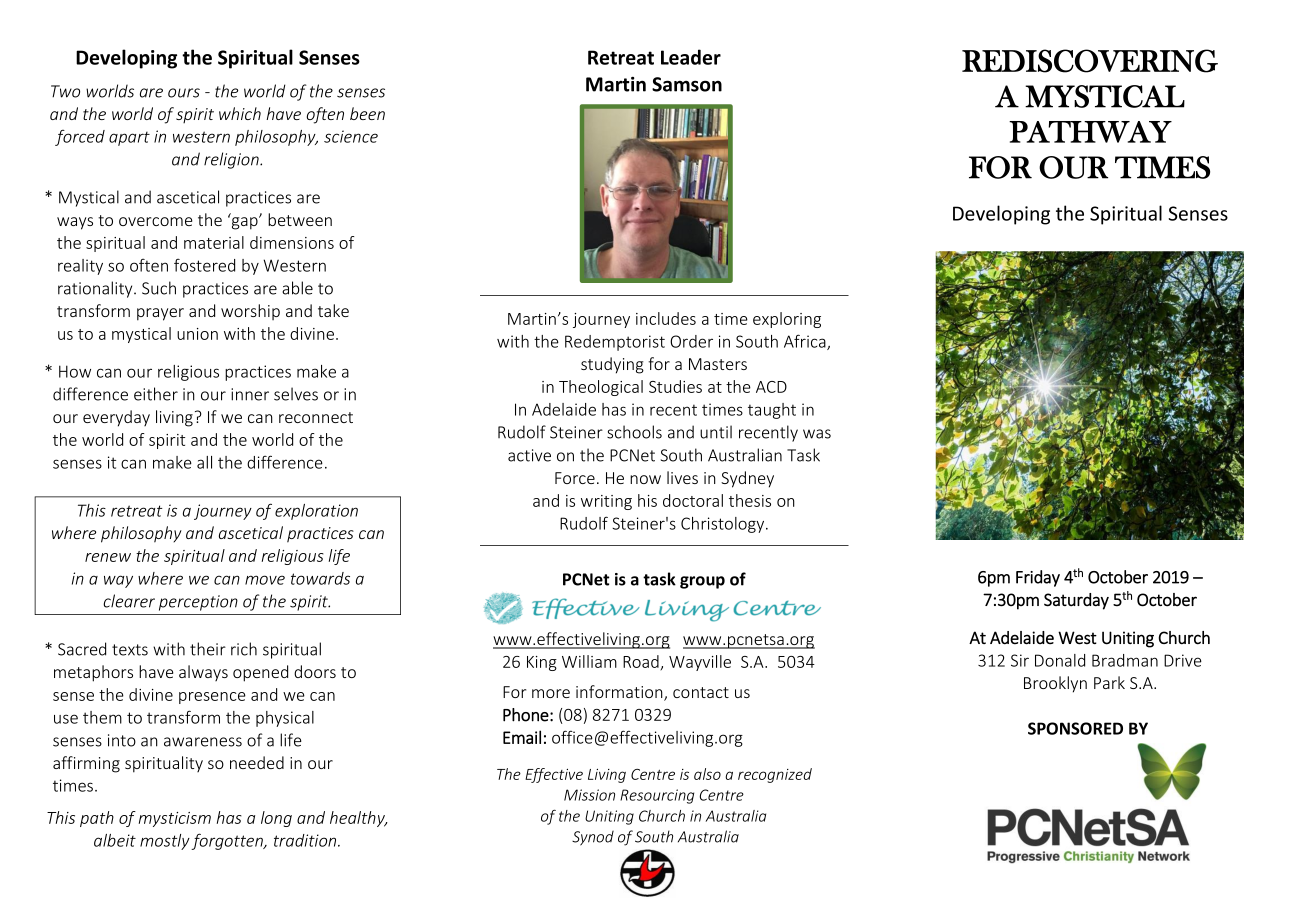 The image size is (1308, 924). What do you see at coordinates (175, 819) in the screenshot?
I see `mysticism` at bounding box center [175, 819].
